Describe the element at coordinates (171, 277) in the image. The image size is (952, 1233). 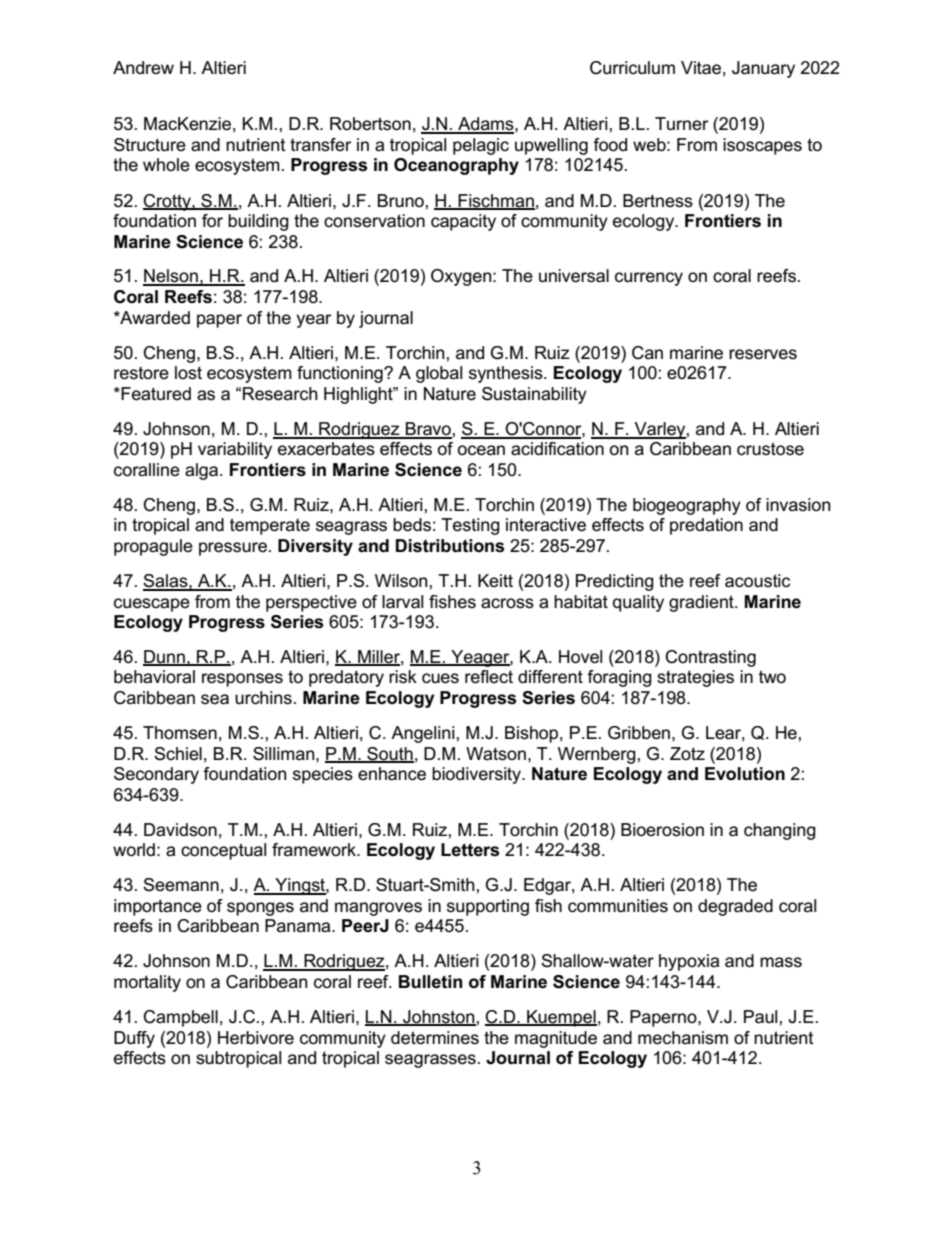
I see `Nelson` at that location.
